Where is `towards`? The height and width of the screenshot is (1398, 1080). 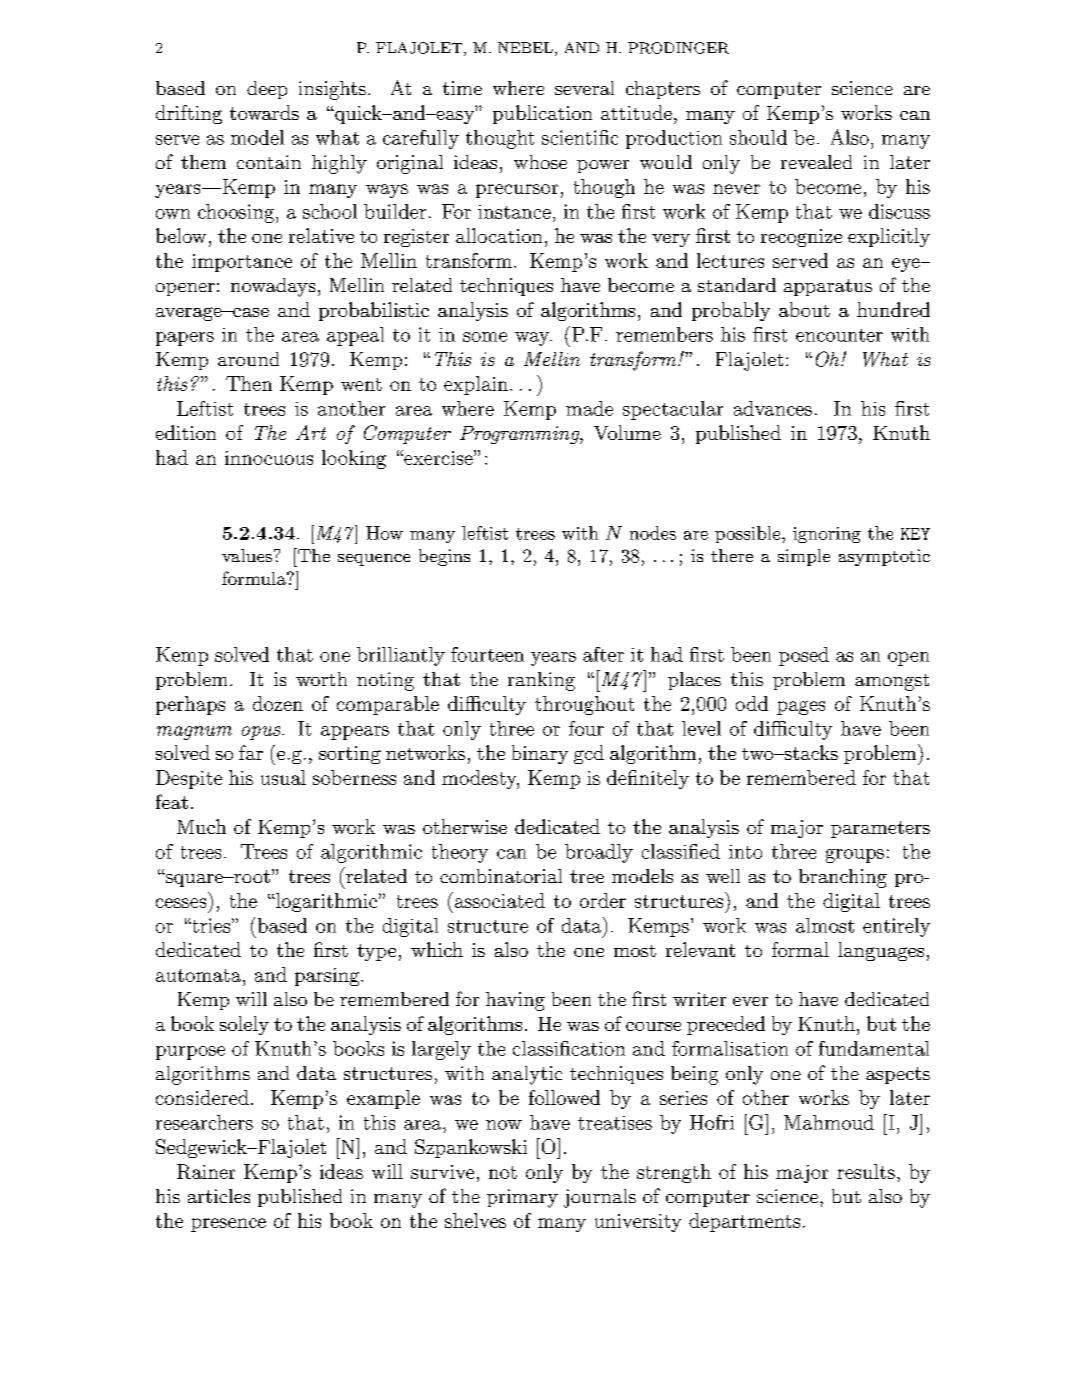 towards is located at coordinates (264, 112).
